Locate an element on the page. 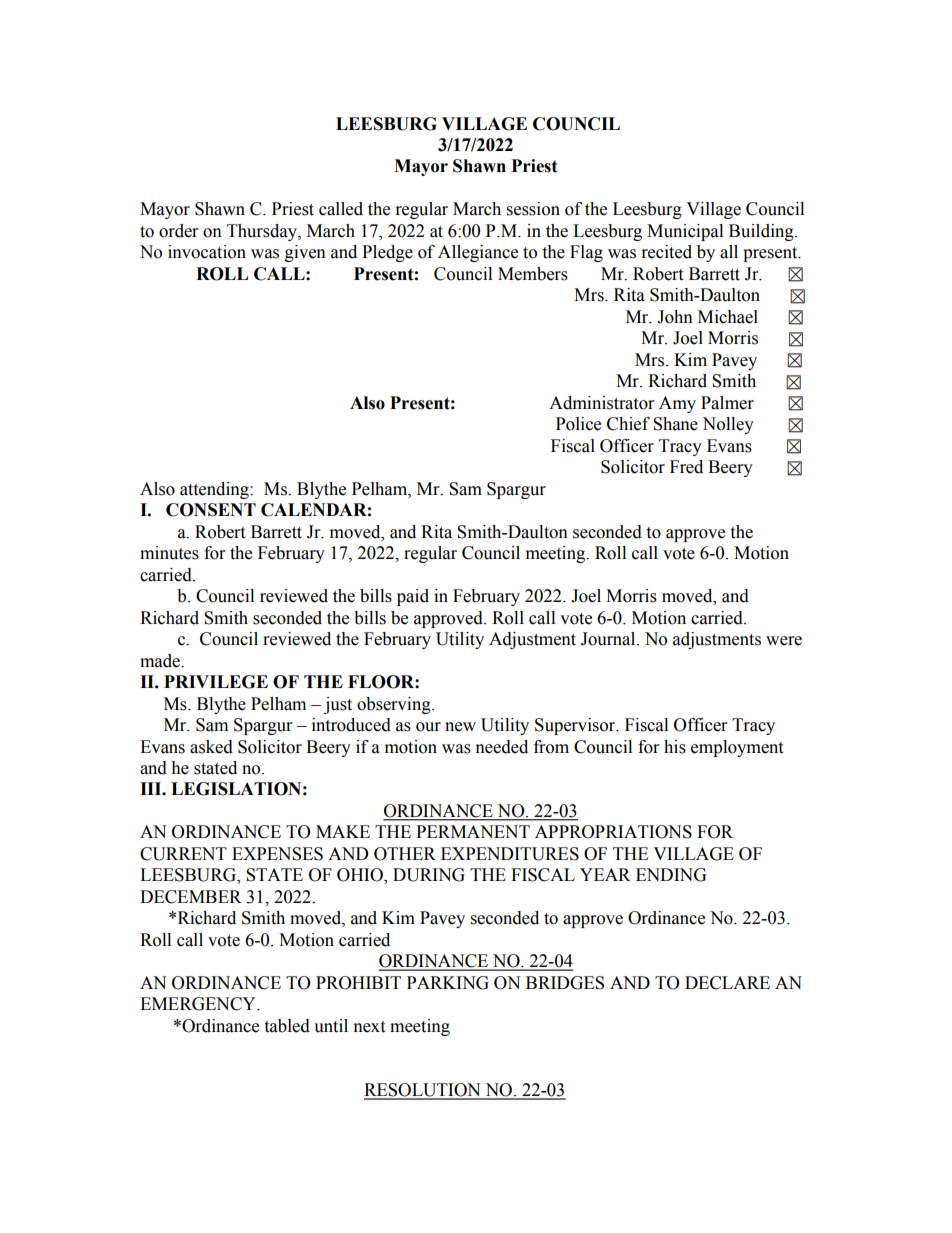  tabled is located at coordinates (287, 1026).
